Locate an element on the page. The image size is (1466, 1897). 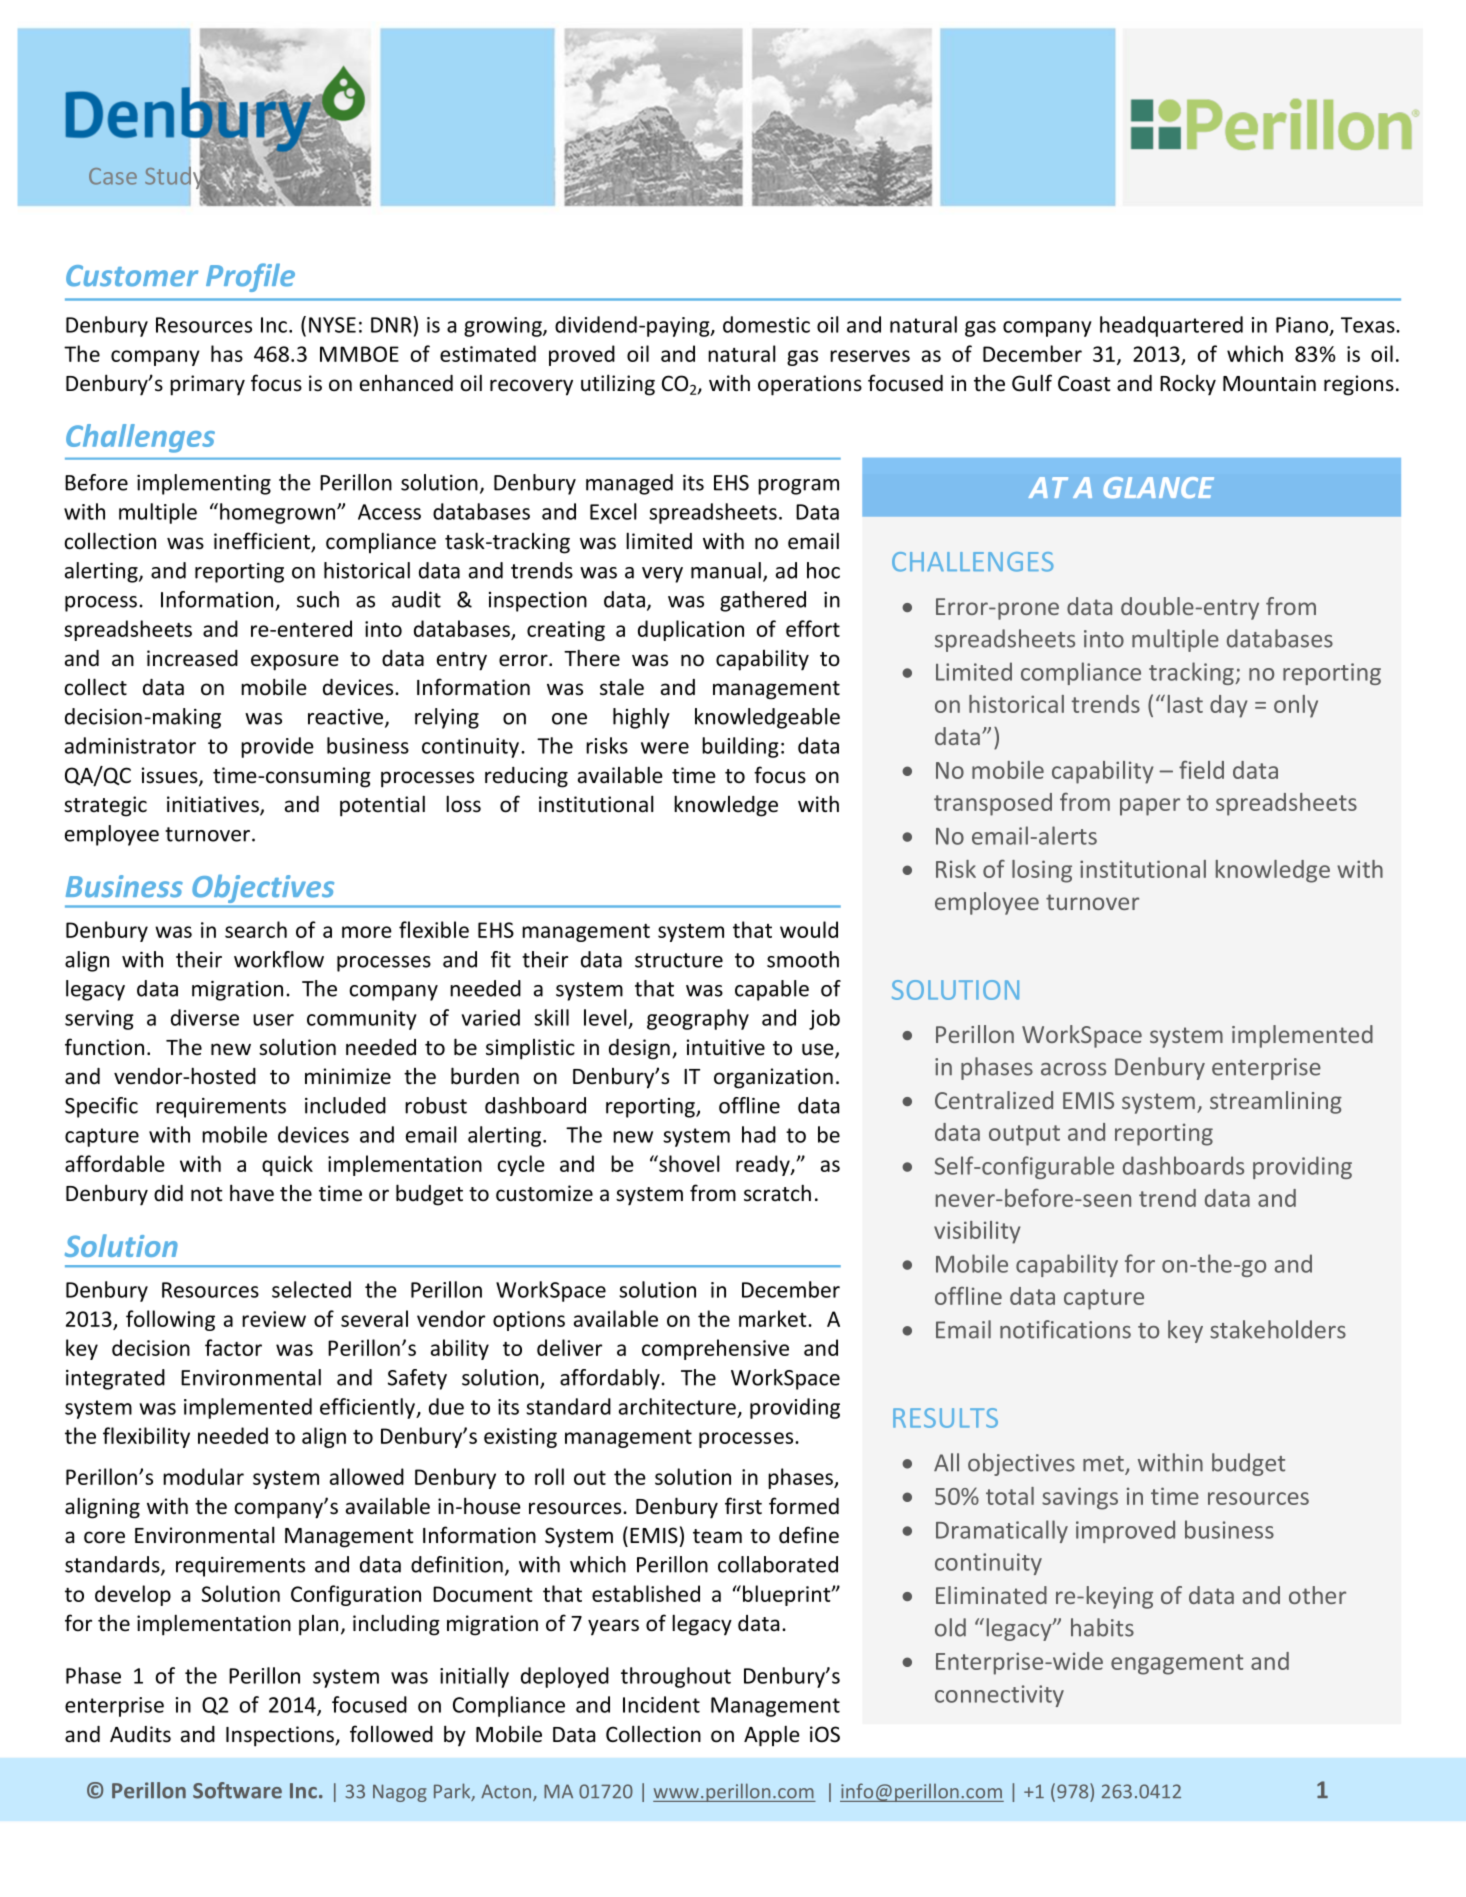
Apple is located at coordinates (772, 1736).
